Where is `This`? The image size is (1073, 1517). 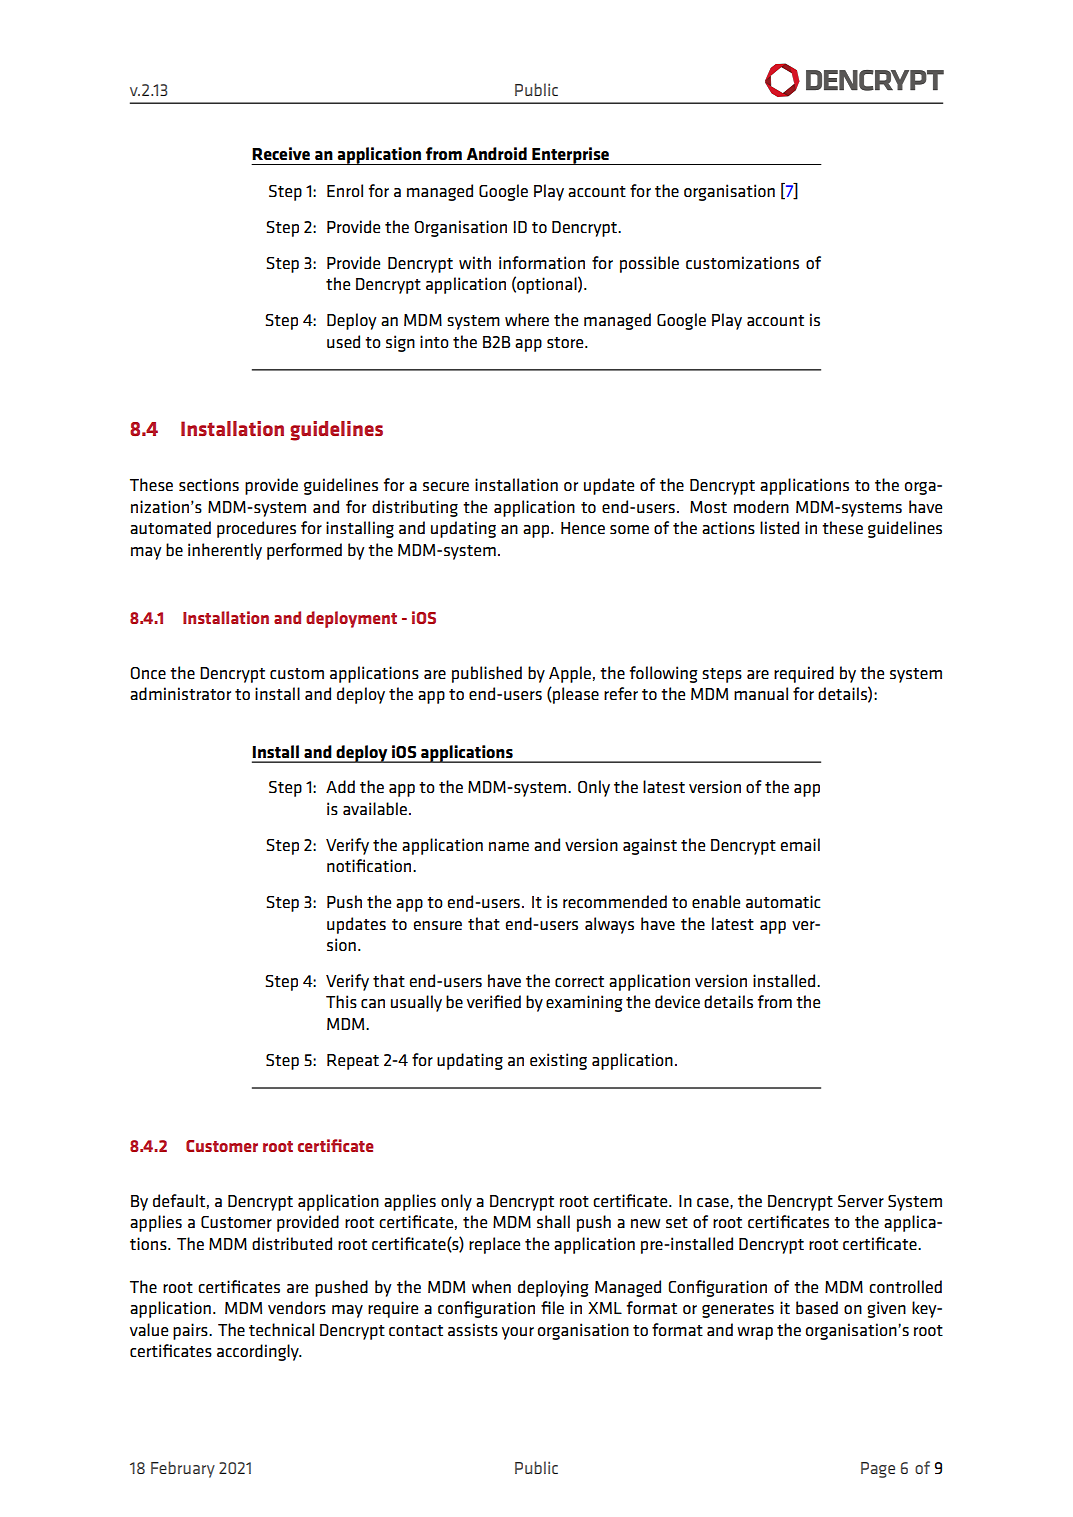 This is located at coordinates (341, 1001).
